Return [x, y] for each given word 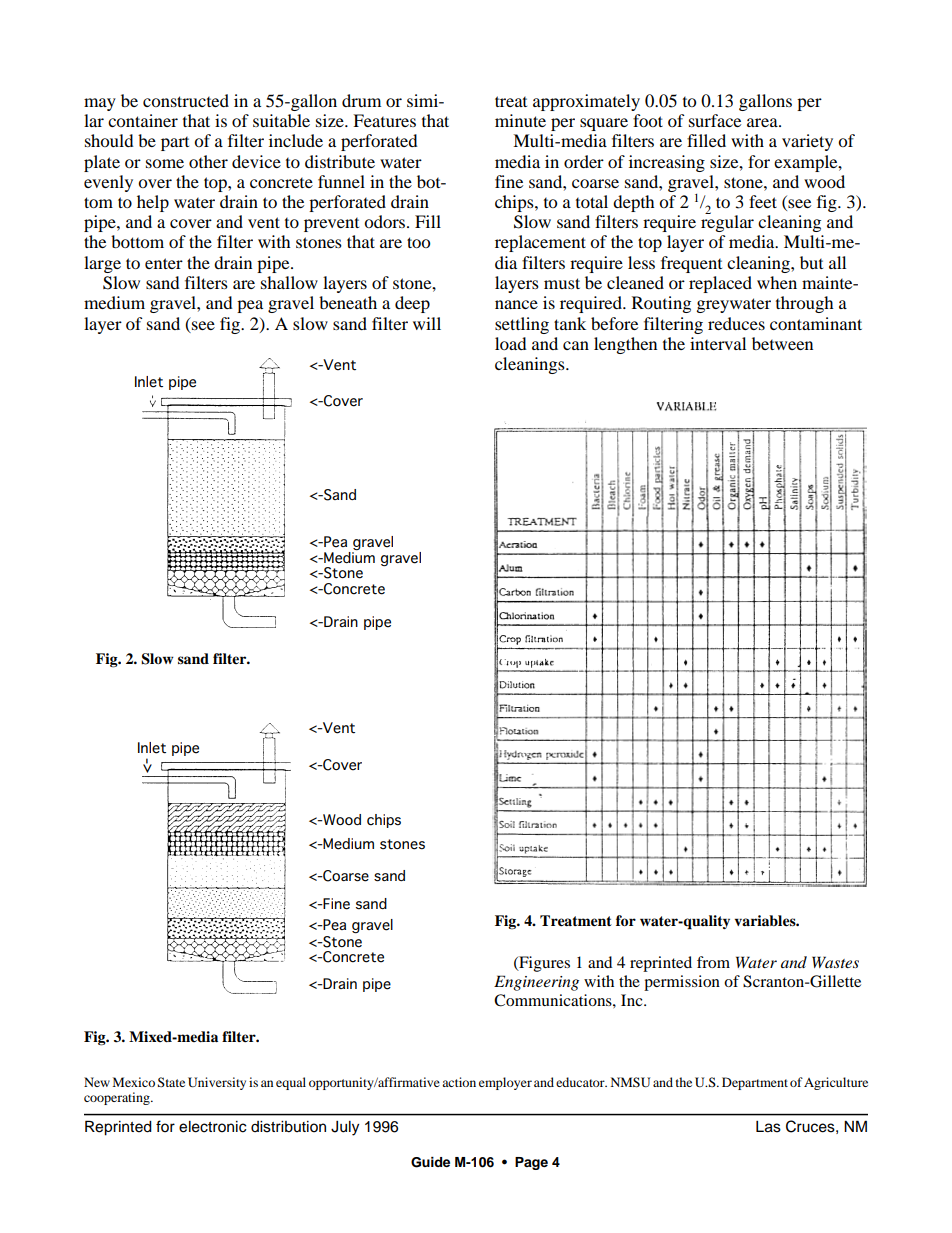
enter [164, 263]
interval [718, 343]
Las [768, 1127]
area [763, 122]
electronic [213, 1127]
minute [520, 120]
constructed [186, 100]
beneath [348, 302]
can [576, 345]
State [171, 1082]
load [511, 343]
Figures [543, 964]
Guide [430, 1162]
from [713, 962]
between [782, 343]
